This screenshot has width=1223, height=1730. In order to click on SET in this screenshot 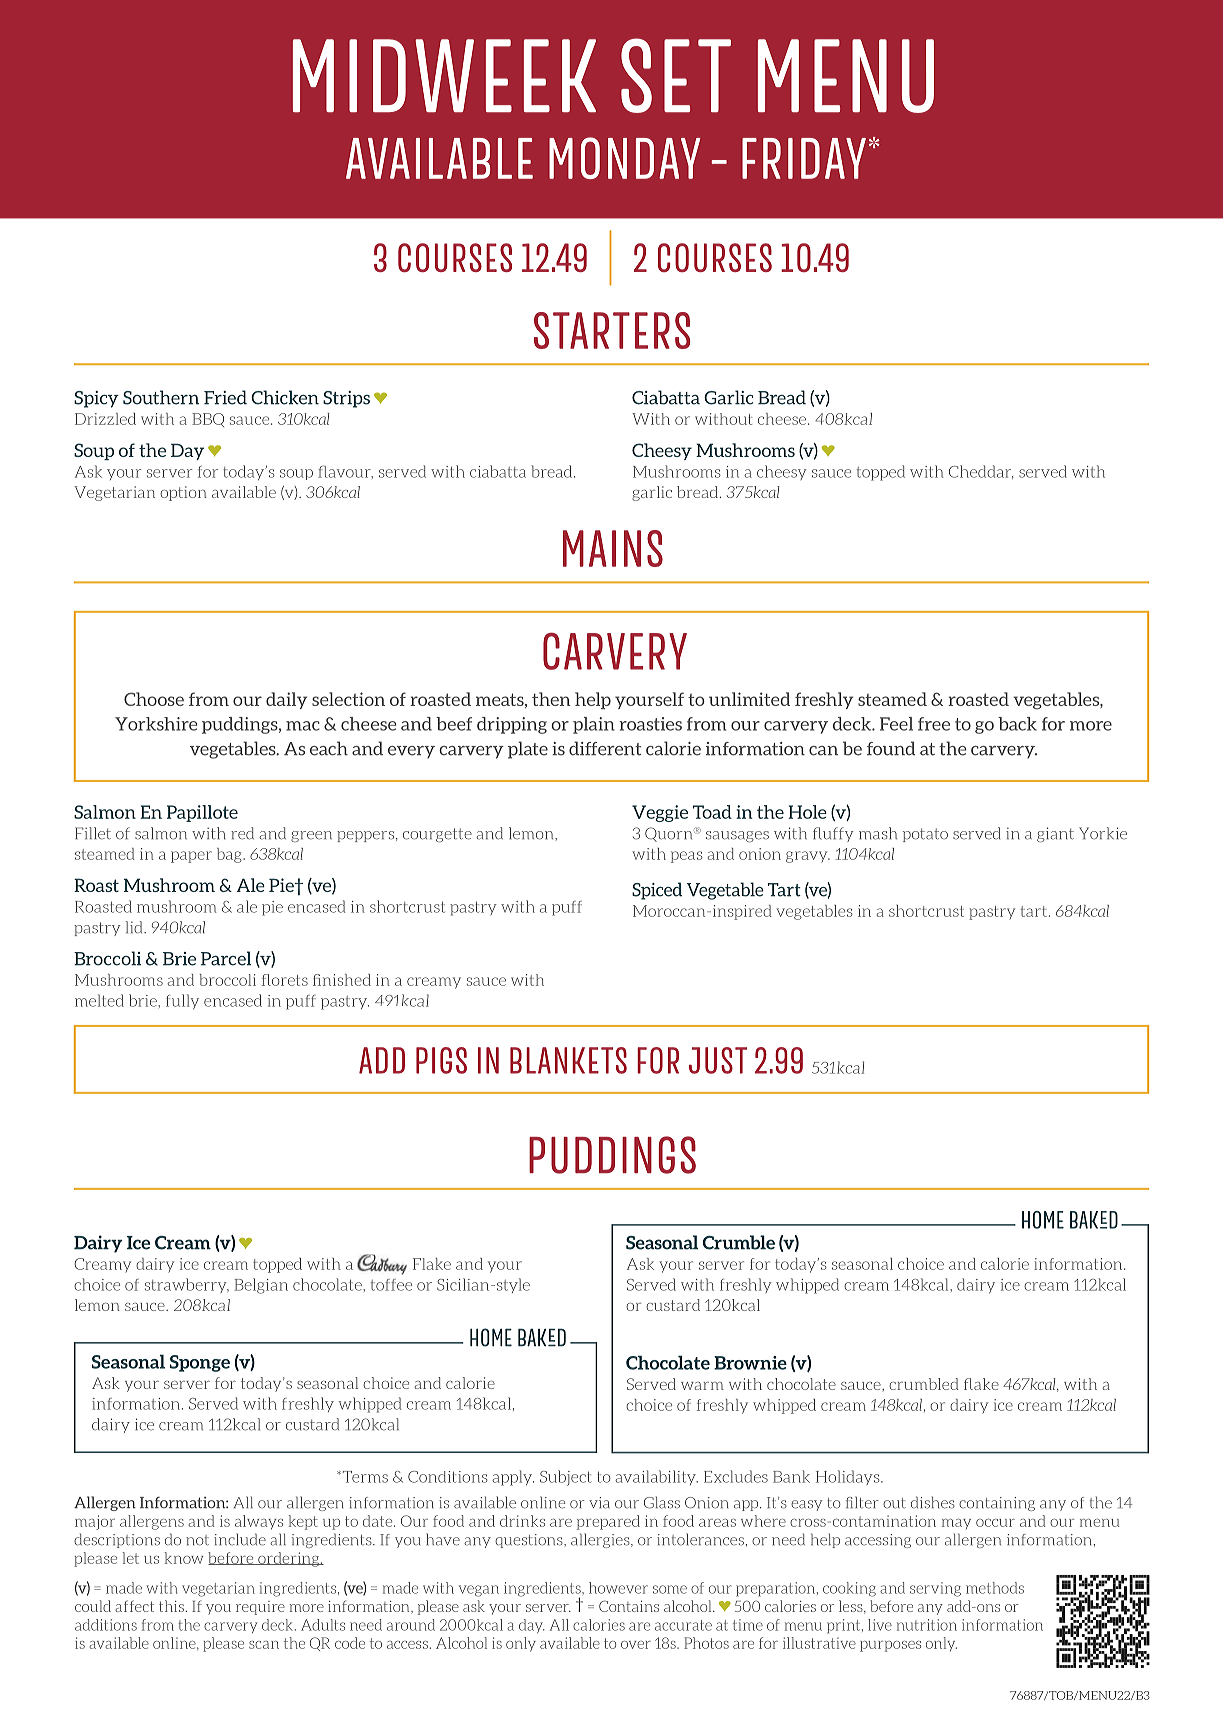, I will do `click(676, 75)`.
